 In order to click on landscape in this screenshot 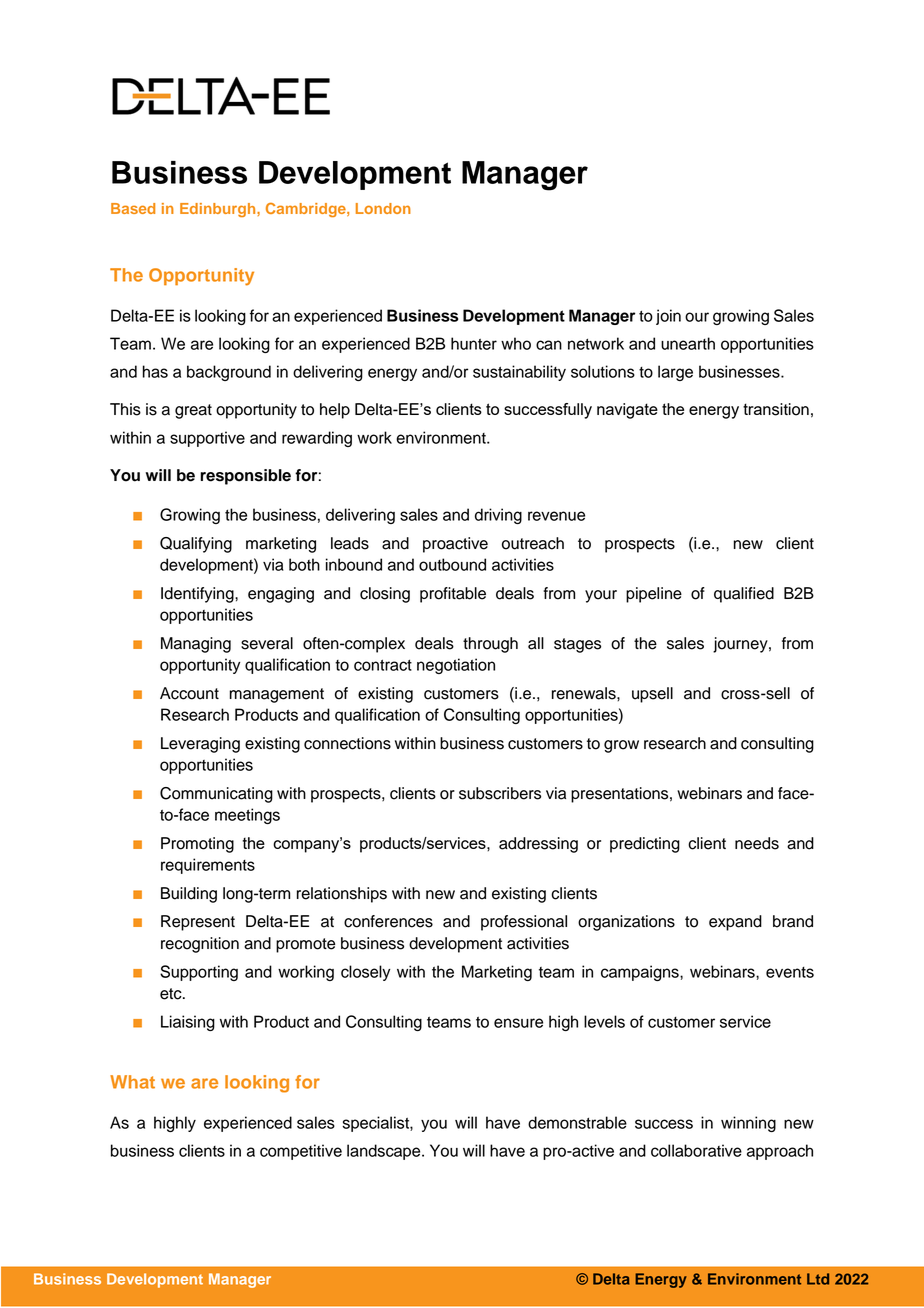, I will do `click(385, 1152)`.
